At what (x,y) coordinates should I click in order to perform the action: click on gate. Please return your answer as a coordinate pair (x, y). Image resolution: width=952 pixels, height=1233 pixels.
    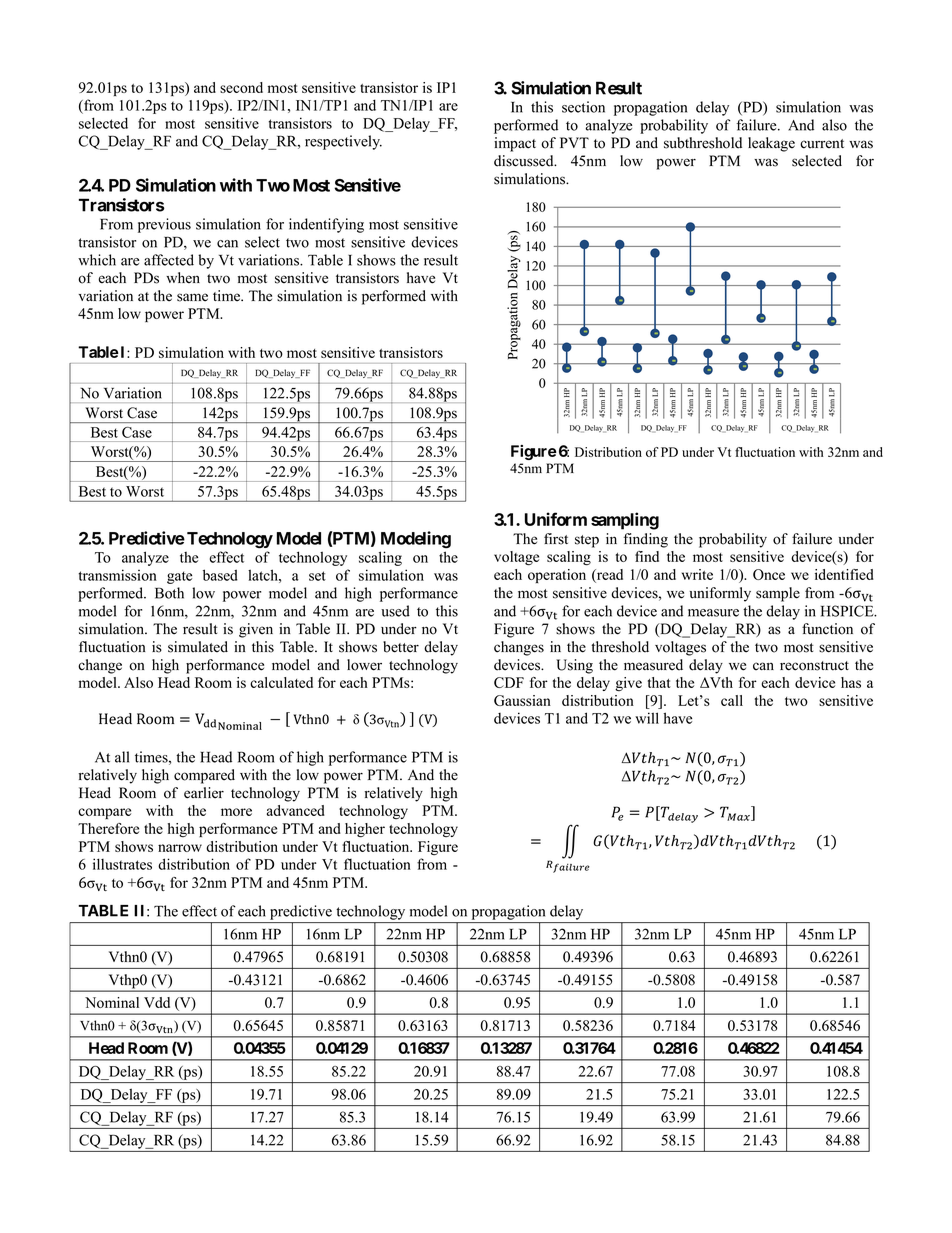
    Looking at the image, I should click on (179, 577).
